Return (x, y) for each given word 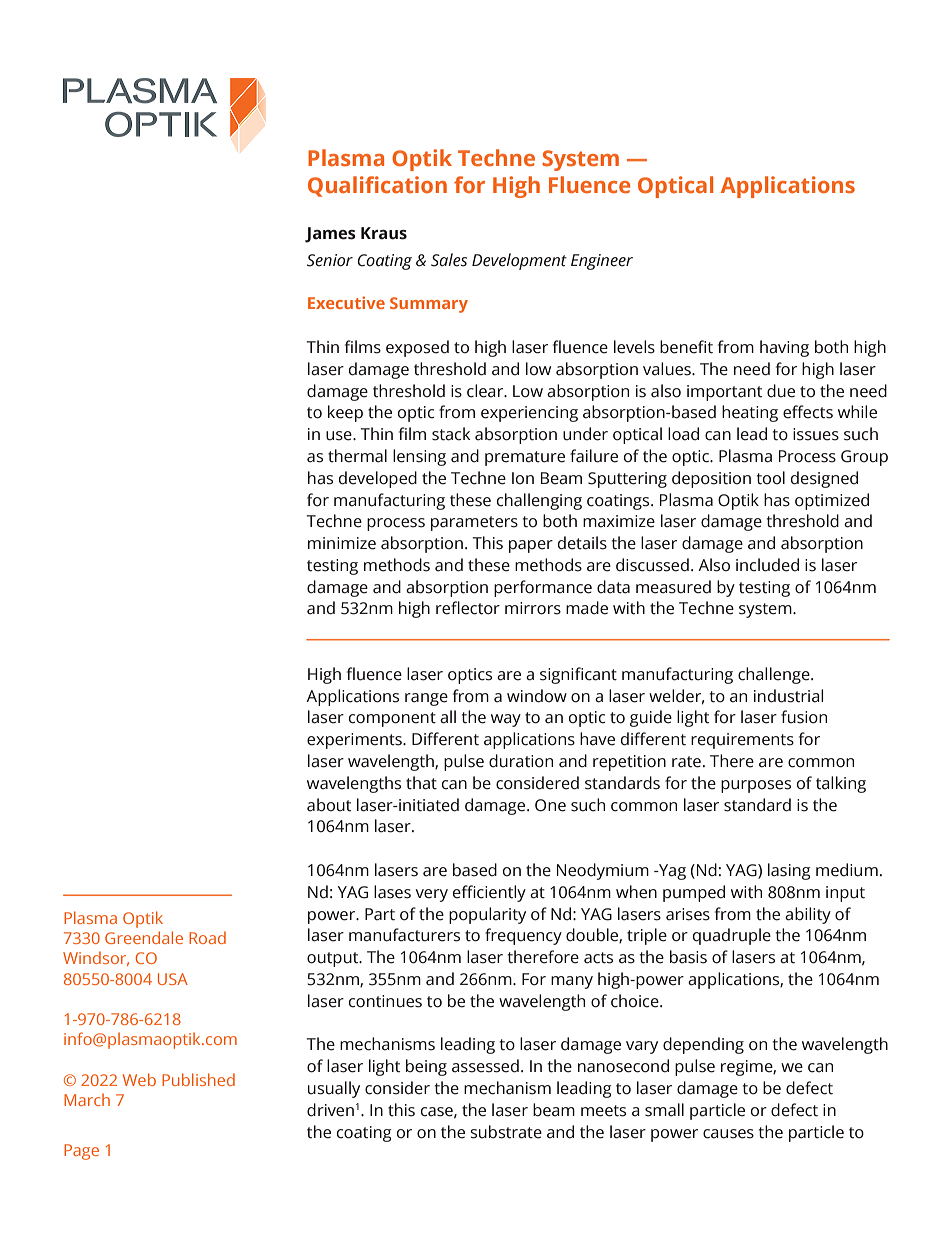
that (421, 783)
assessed (485, 1066)
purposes (756, 786)
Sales (449, 260)
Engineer (602, 262)
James (330, 235)
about (329, 805)
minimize (342, 543)
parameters (474, 523)
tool (771, 478)
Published (198, 1079)
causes (728, 1134)
